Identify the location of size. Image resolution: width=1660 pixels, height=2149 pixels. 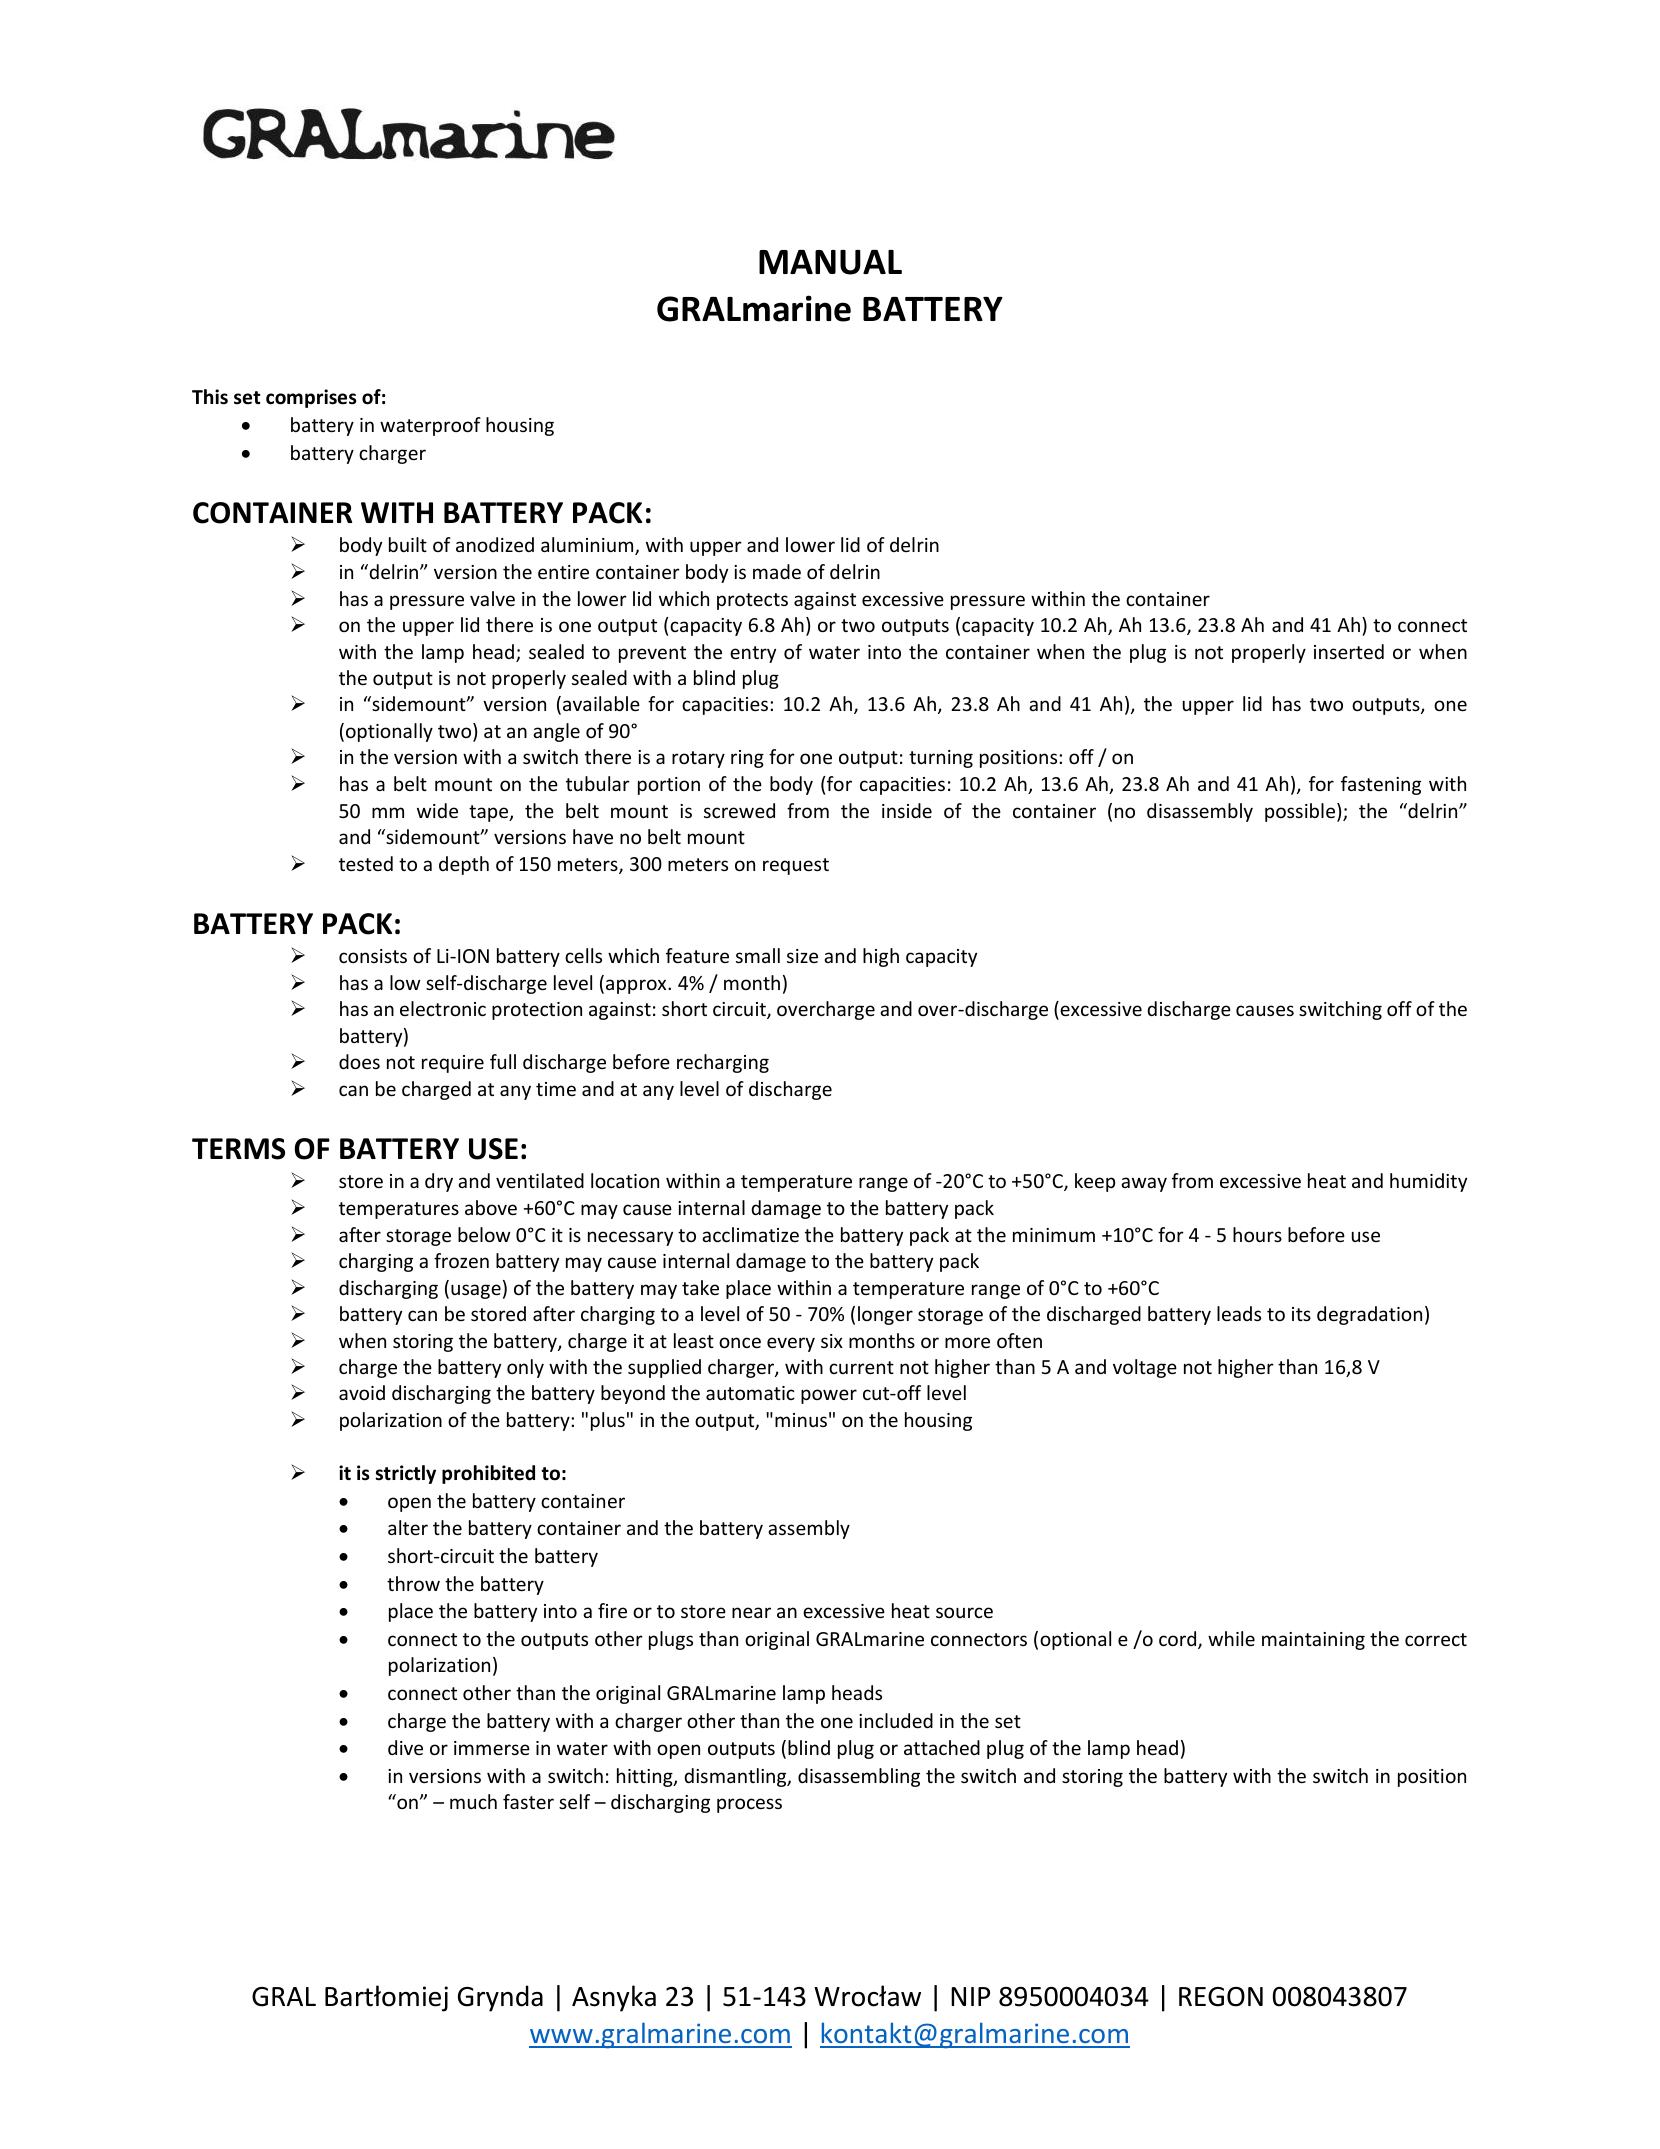
(802, 956).
